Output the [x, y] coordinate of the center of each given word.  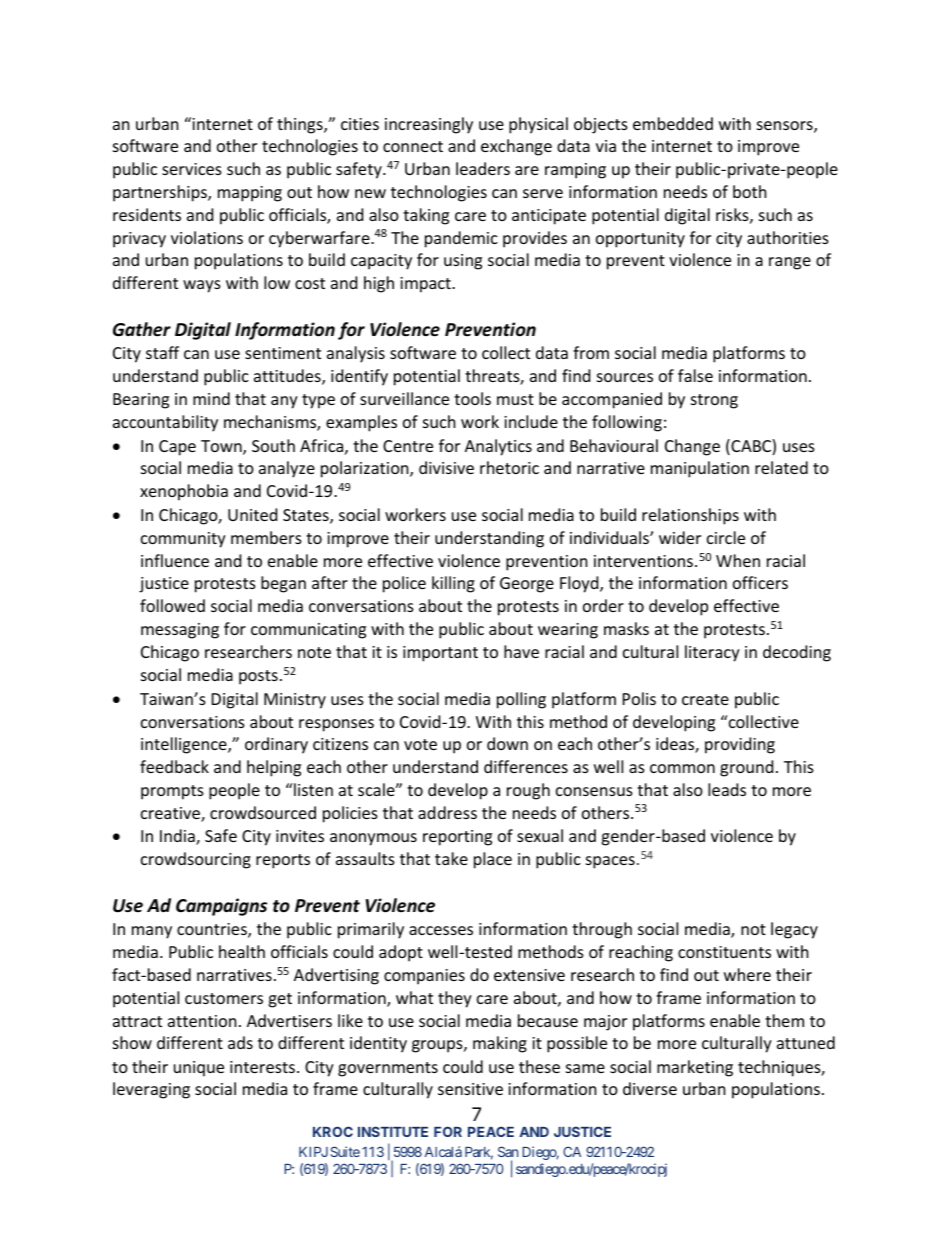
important [440, 654]
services [192, 169]
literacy [712, 653]
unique [199, 1069]
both [750, 191]
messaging [180, 631]
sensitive [470, 1089]
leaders [483, 168]
